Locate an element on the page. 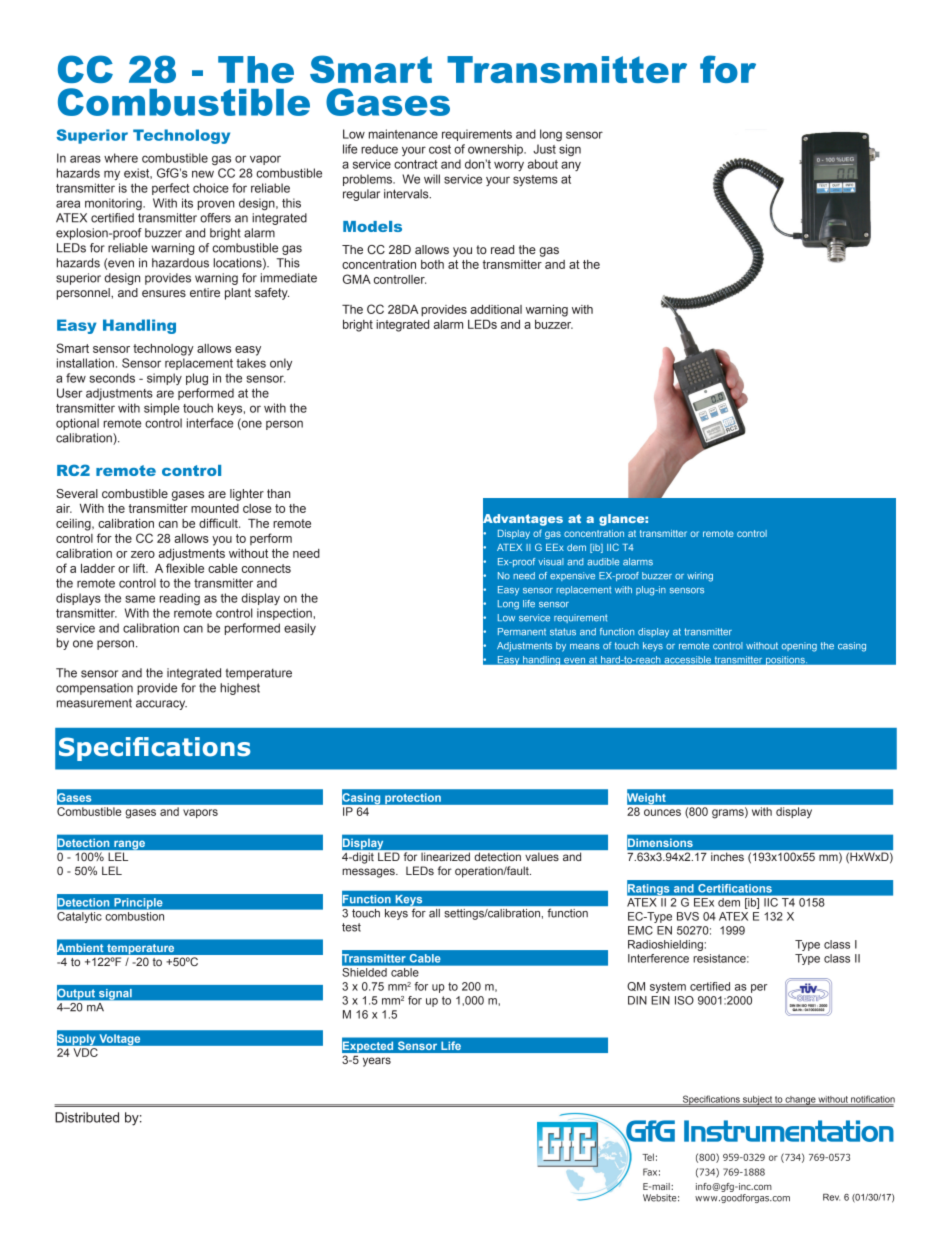  perfect is located at coordinates (170, 189).
